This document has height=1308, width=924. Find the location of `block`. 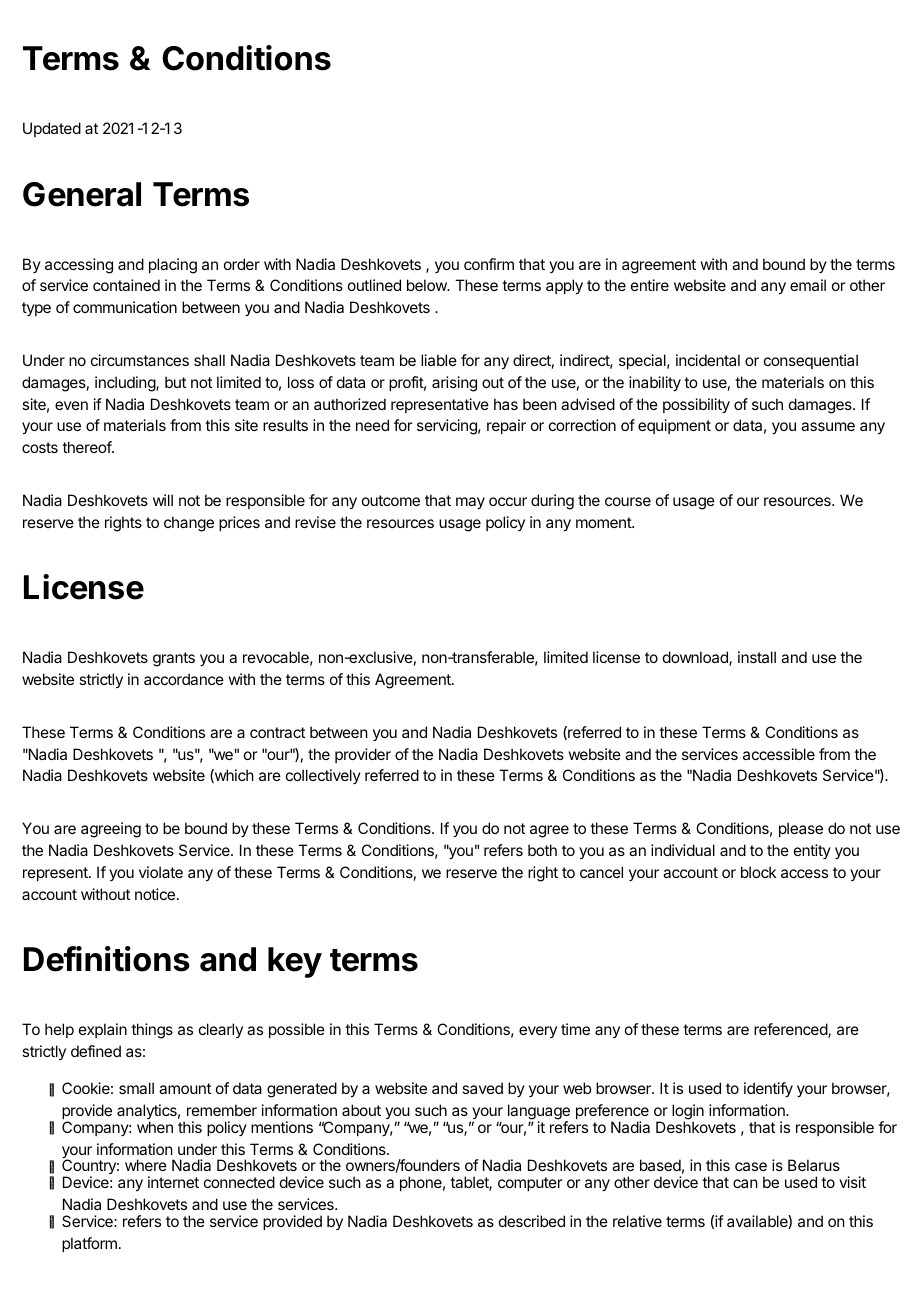

block is located at coordinates (759, 872).
